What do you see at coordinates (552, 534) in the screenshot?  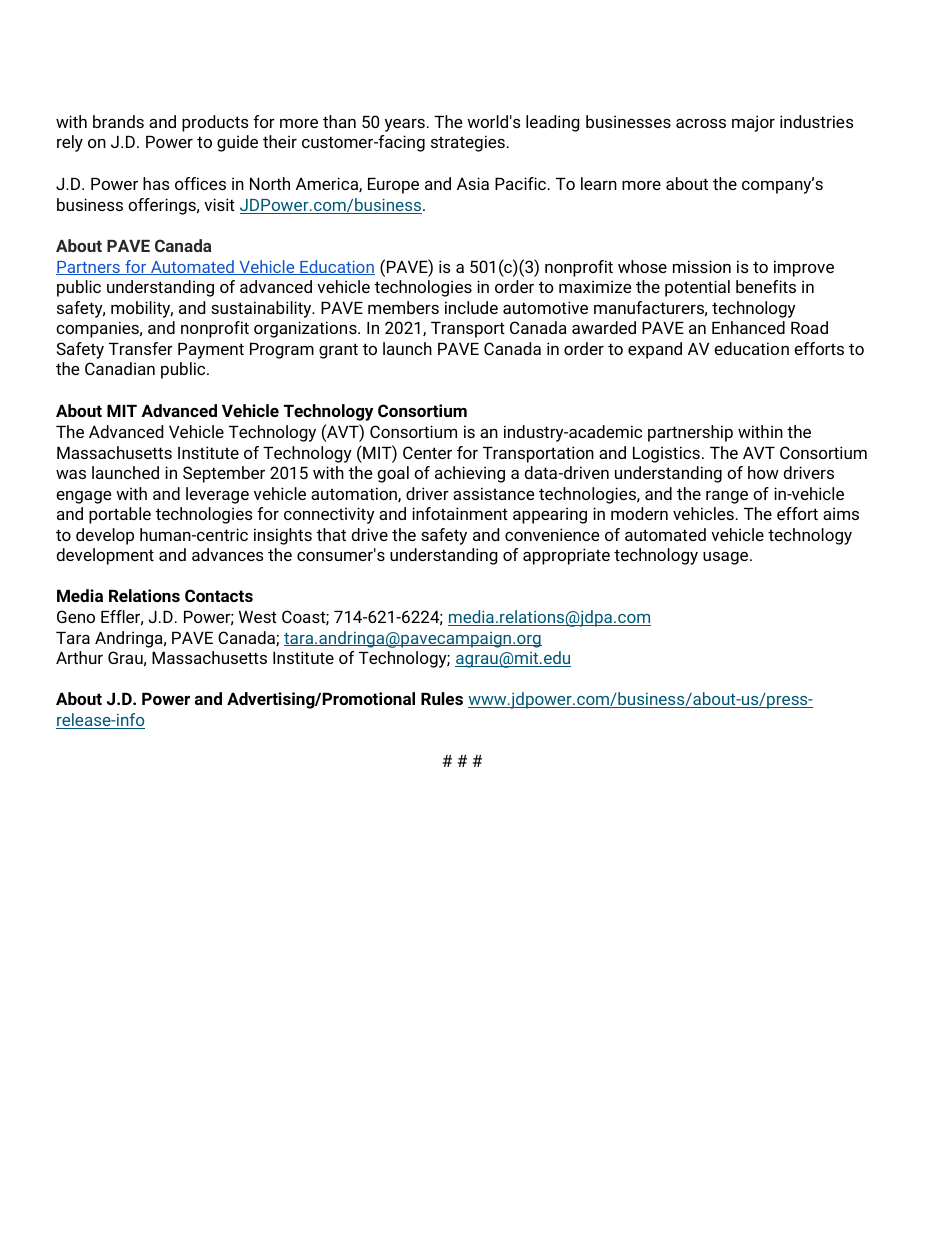 I see `convenience` at bounding box center [552, 534].
